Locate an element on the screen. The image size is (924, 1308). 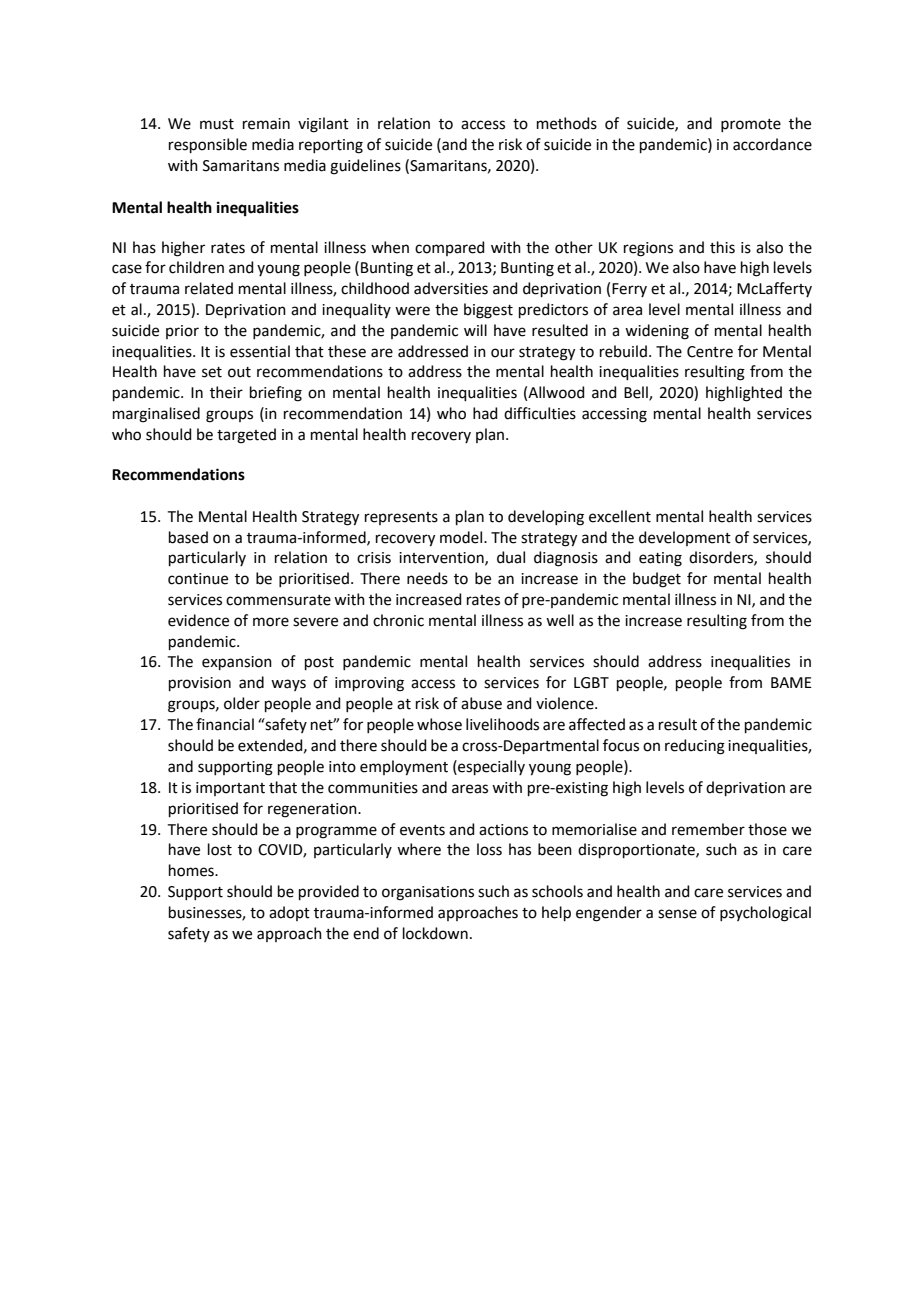
whose is located at coordinates (439, 724).
